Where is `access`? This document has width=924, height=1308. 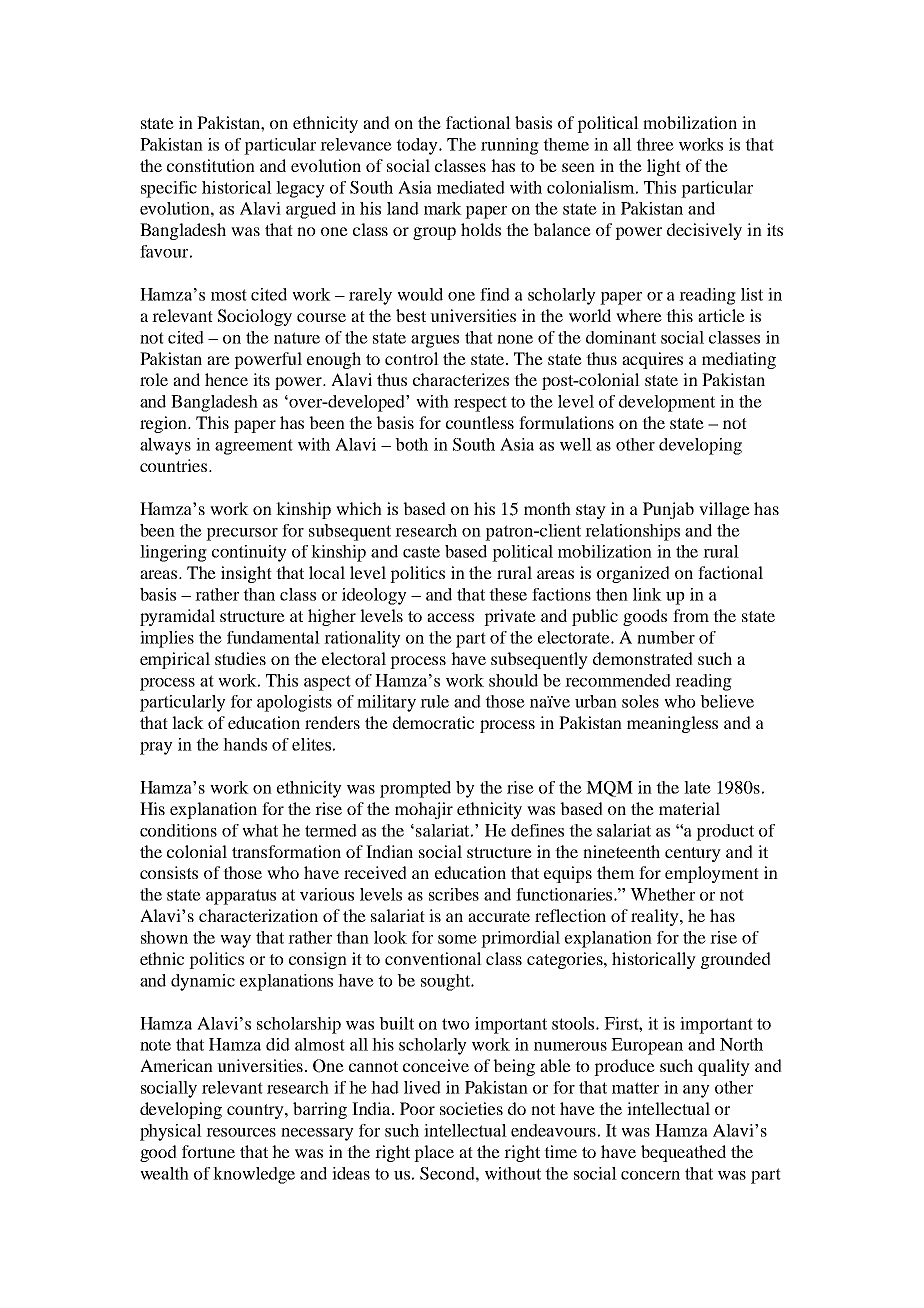
access is located at coordinates (450, 617).
